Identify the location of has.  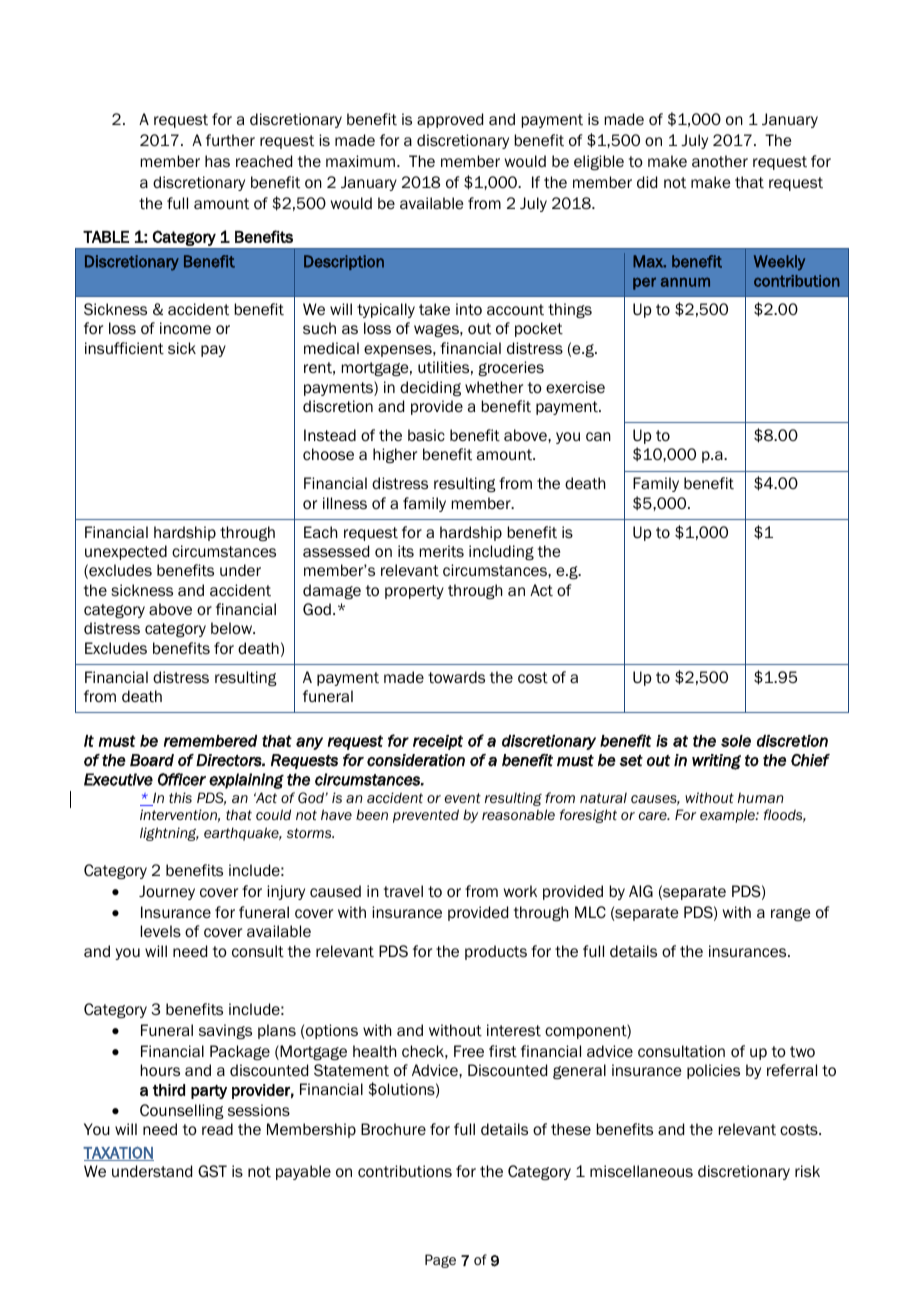
(217, 161).
